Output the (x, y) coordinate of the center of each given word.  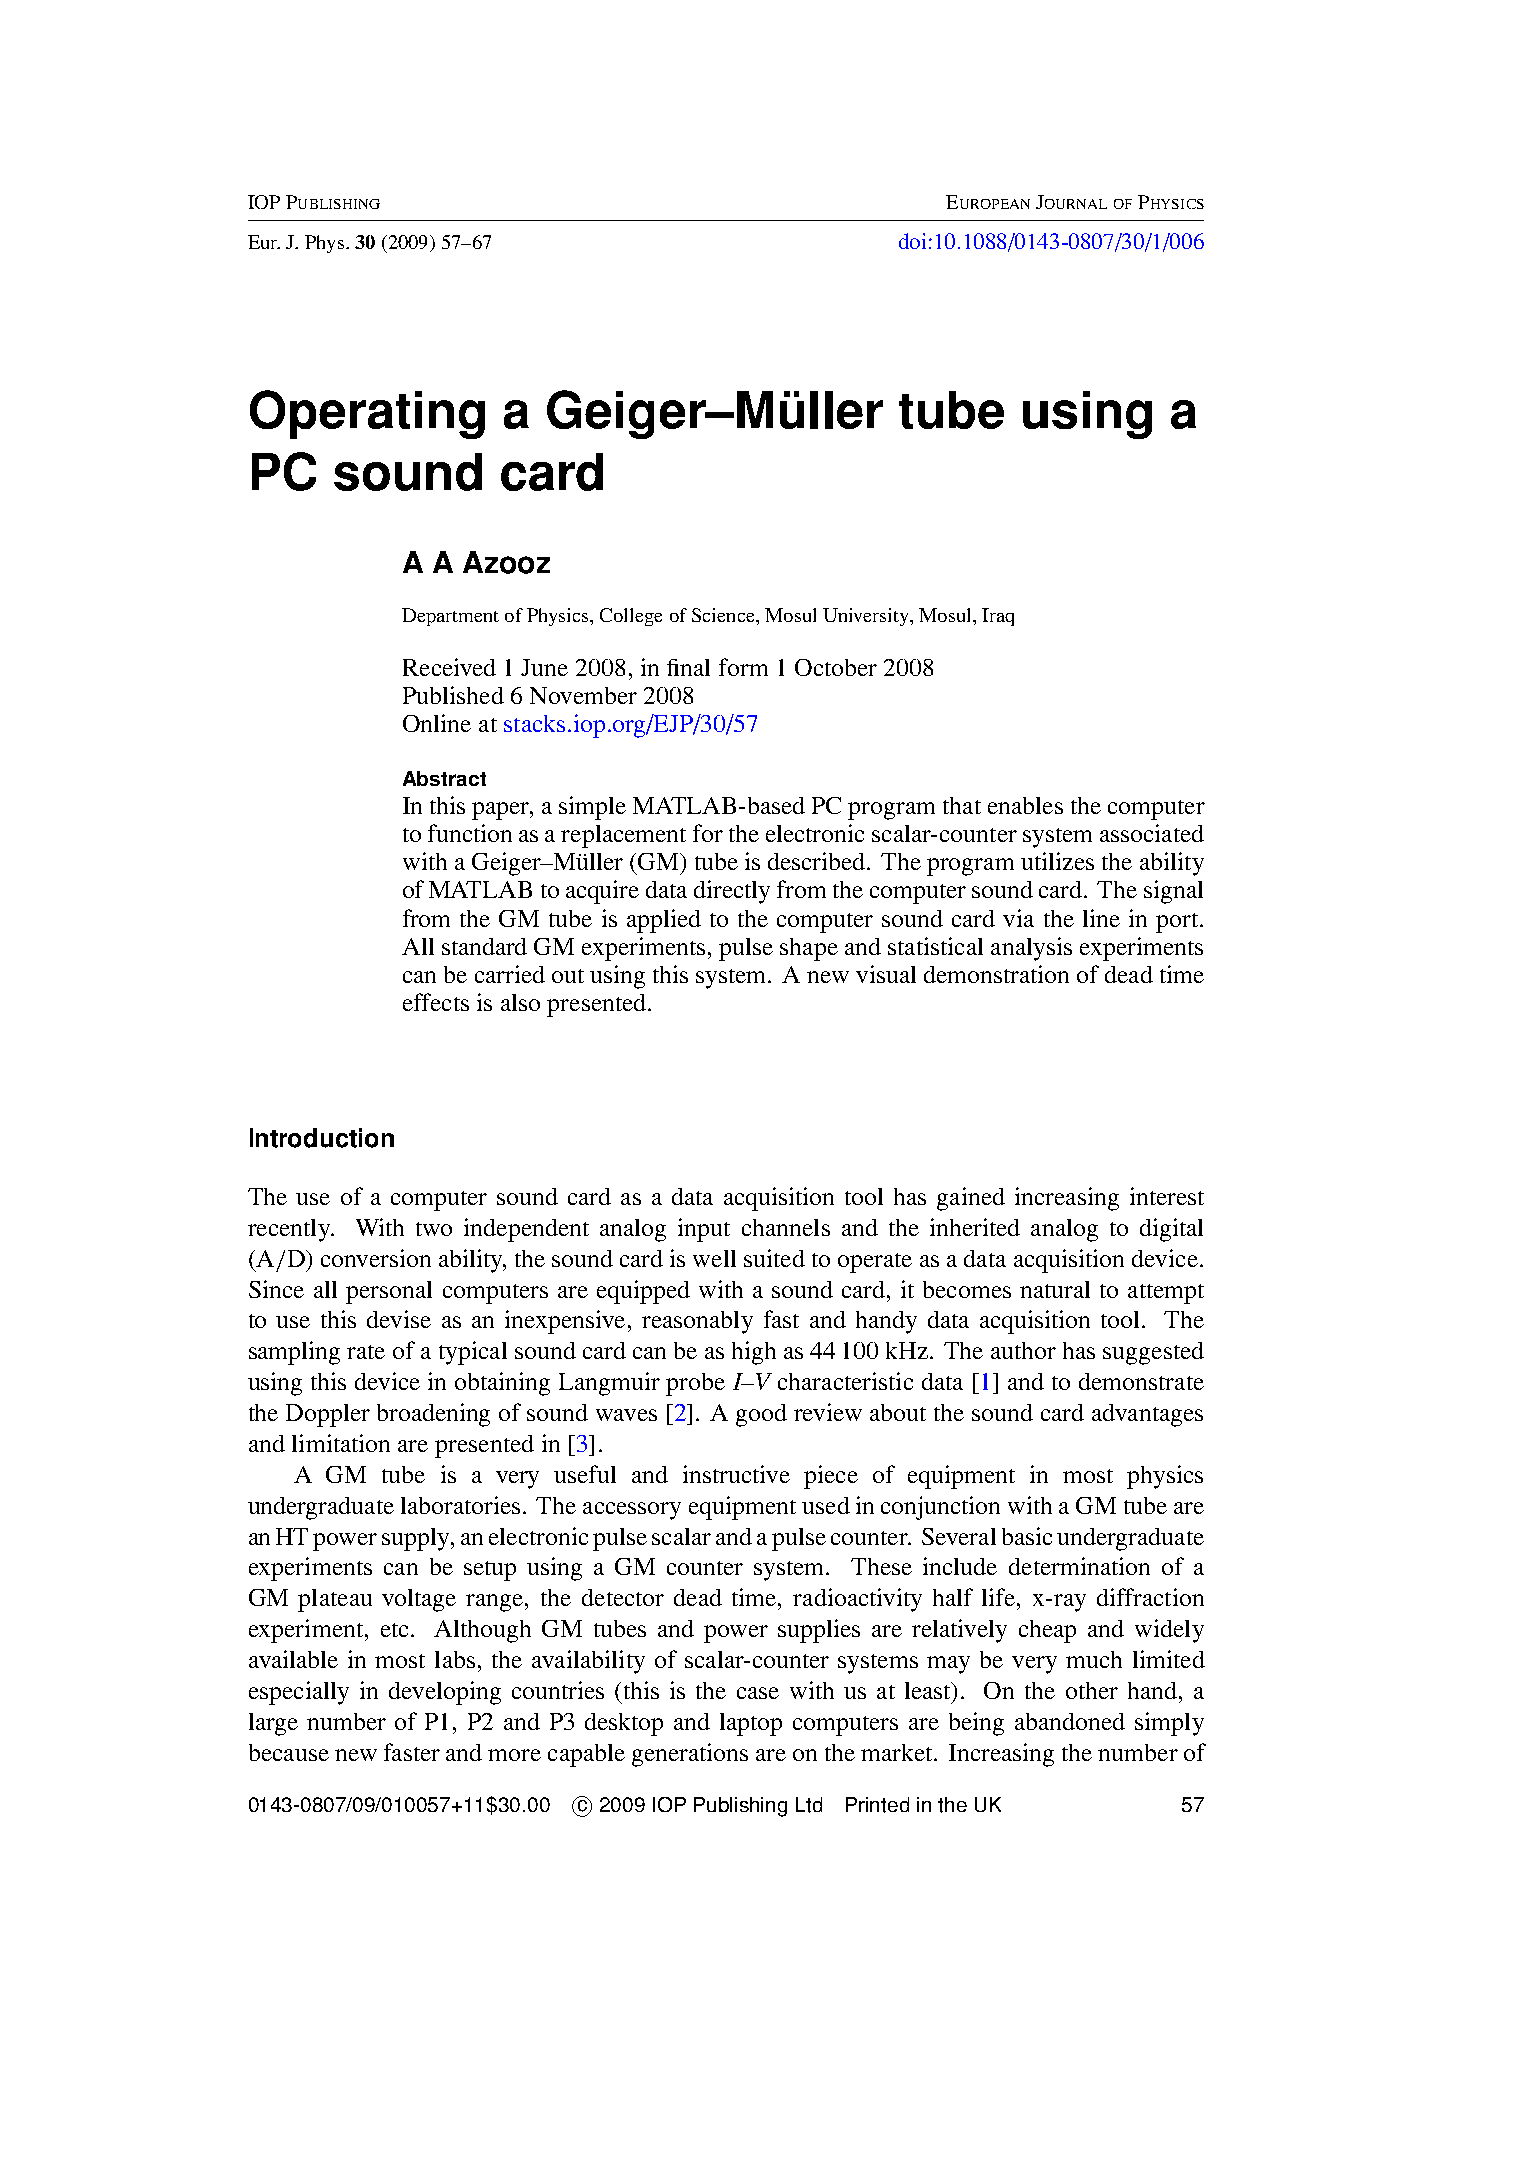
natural (1055, 1289)
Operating (367, 414)
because (289, 1752)
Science (724, 615)
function (470, 833)
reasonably (697, 1322)
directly (732, 892)
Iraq (998, 617)
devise (399, 1319)
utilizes (1057, 861)
